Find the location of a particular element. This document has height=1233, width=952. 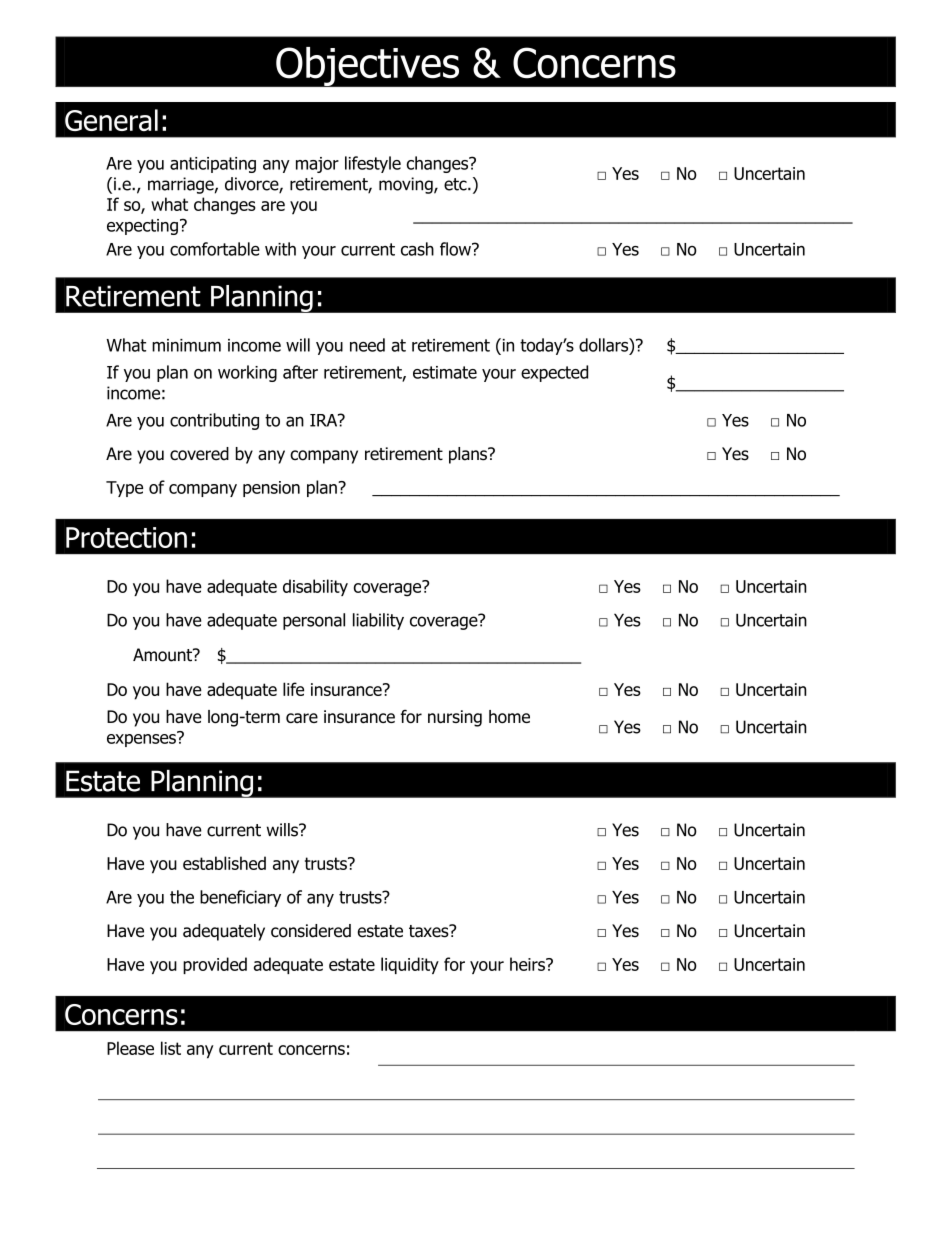

taxes is located at coordinates (430, 931).
